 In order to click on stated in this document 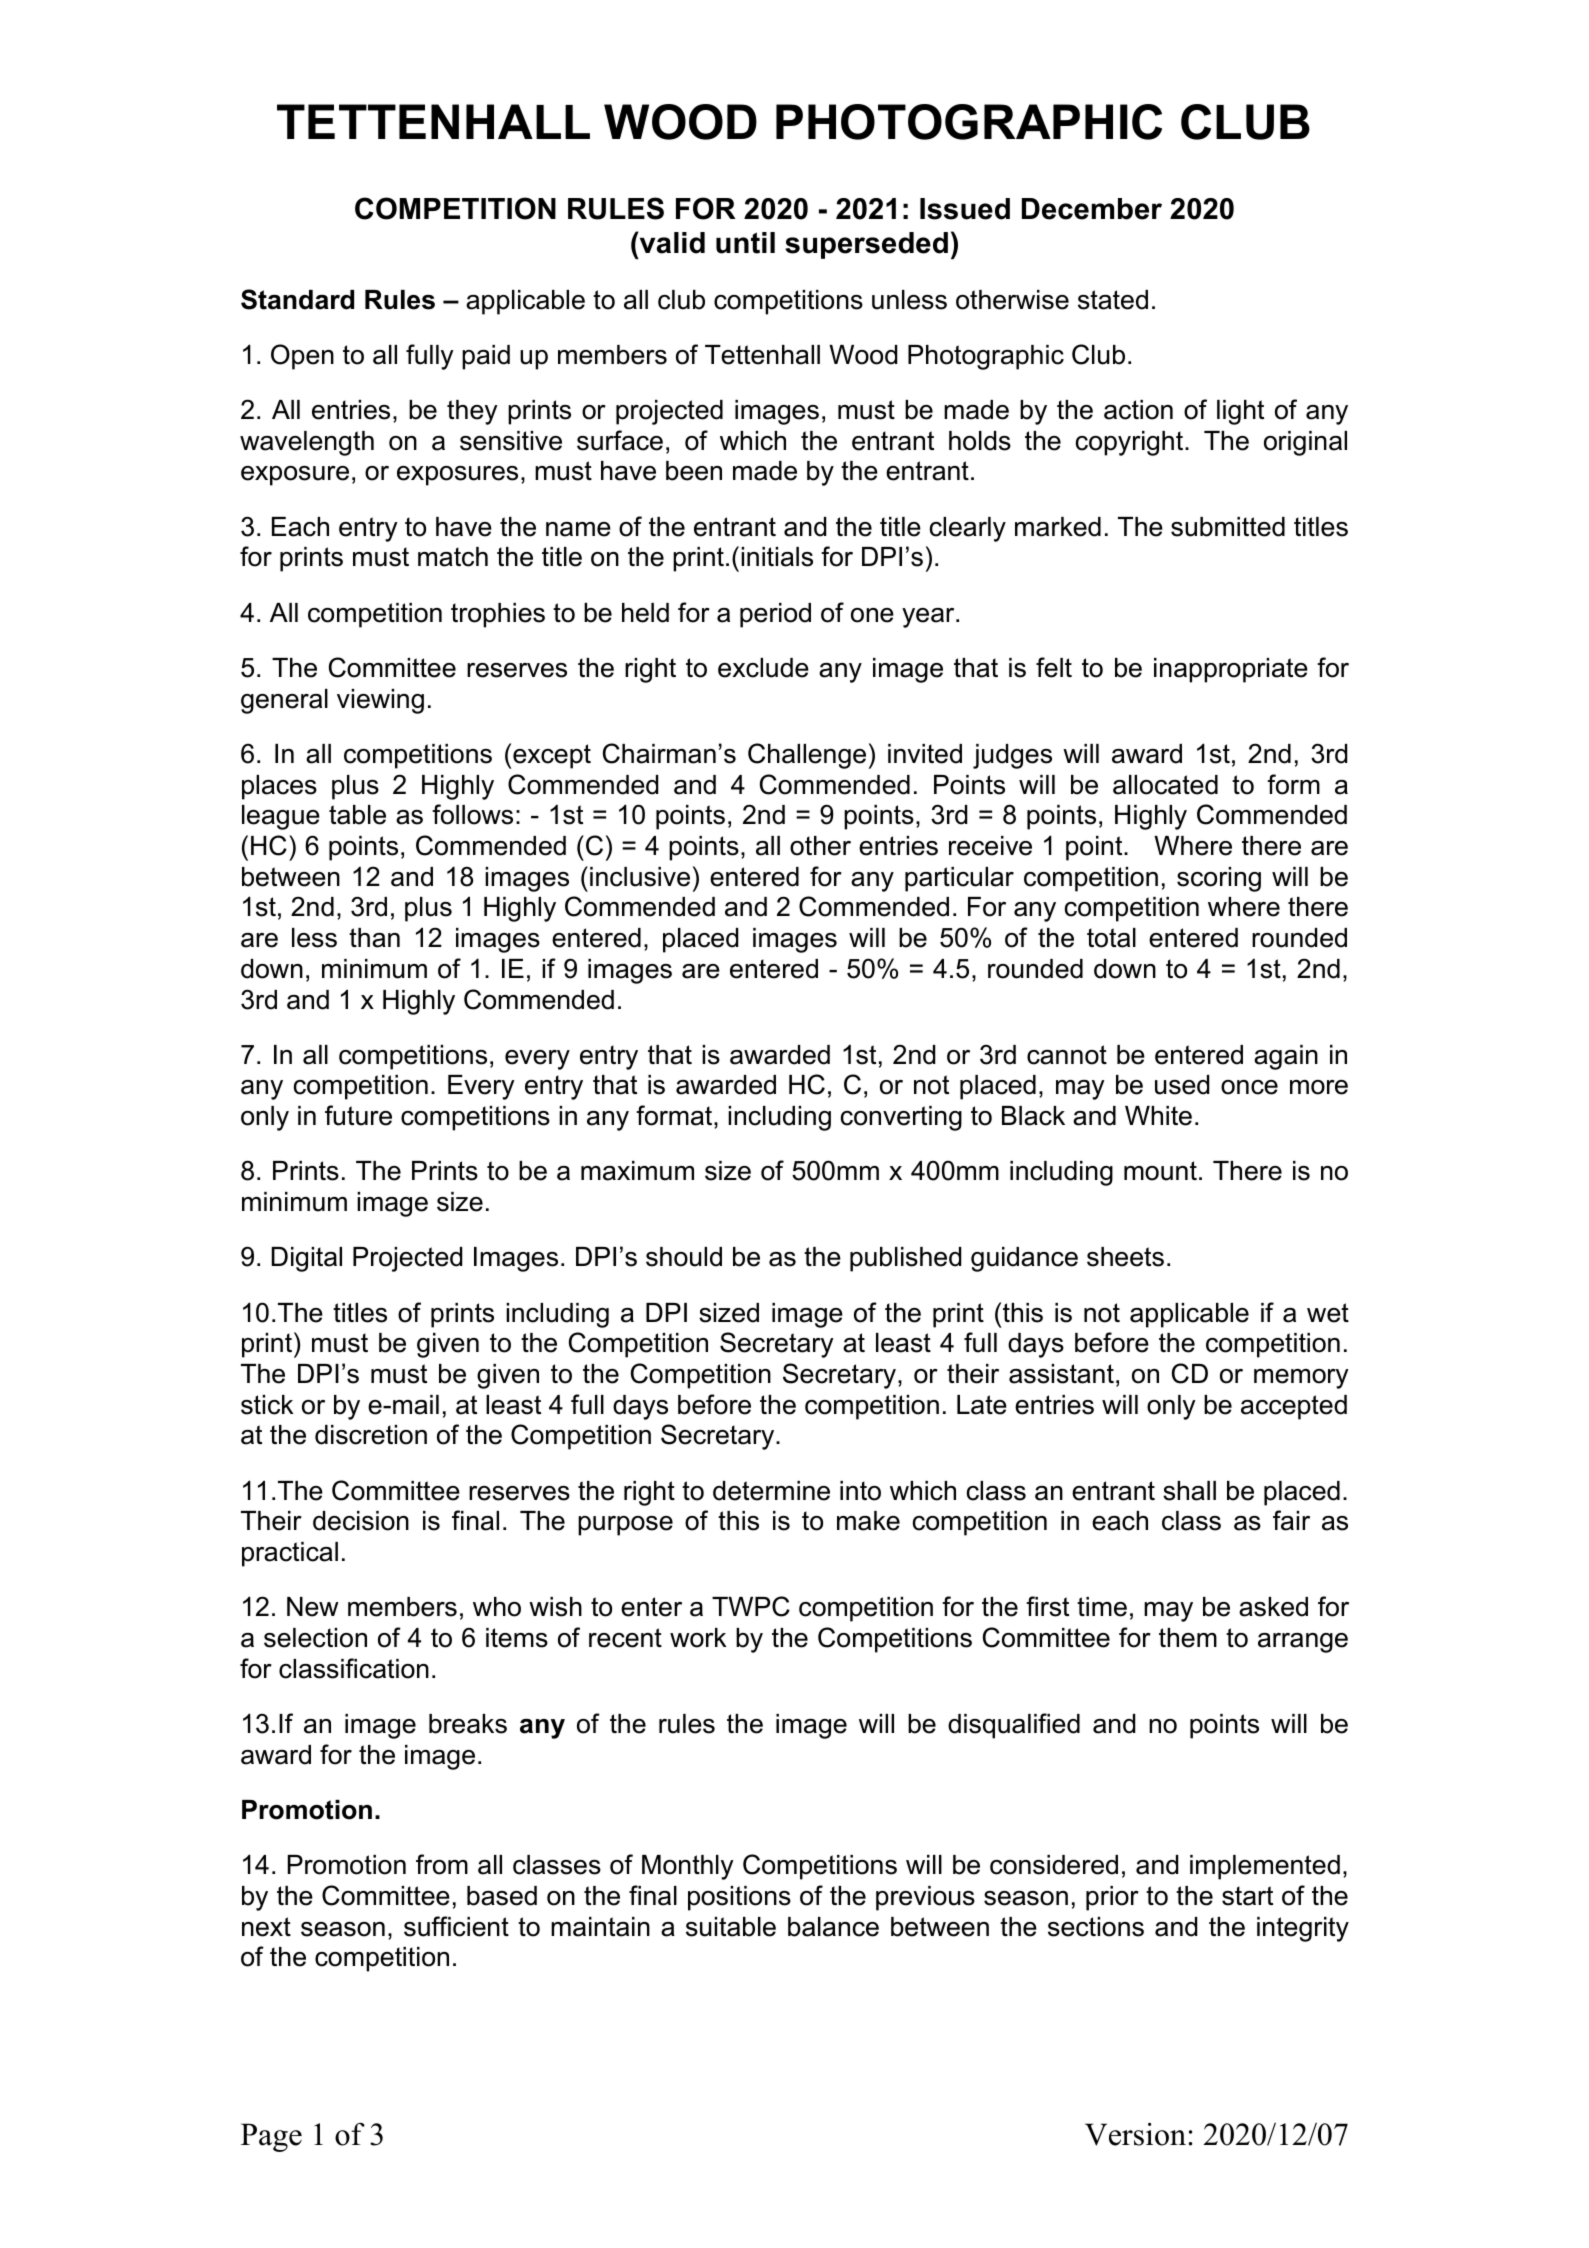, I will do `click(1113, 300)`.
